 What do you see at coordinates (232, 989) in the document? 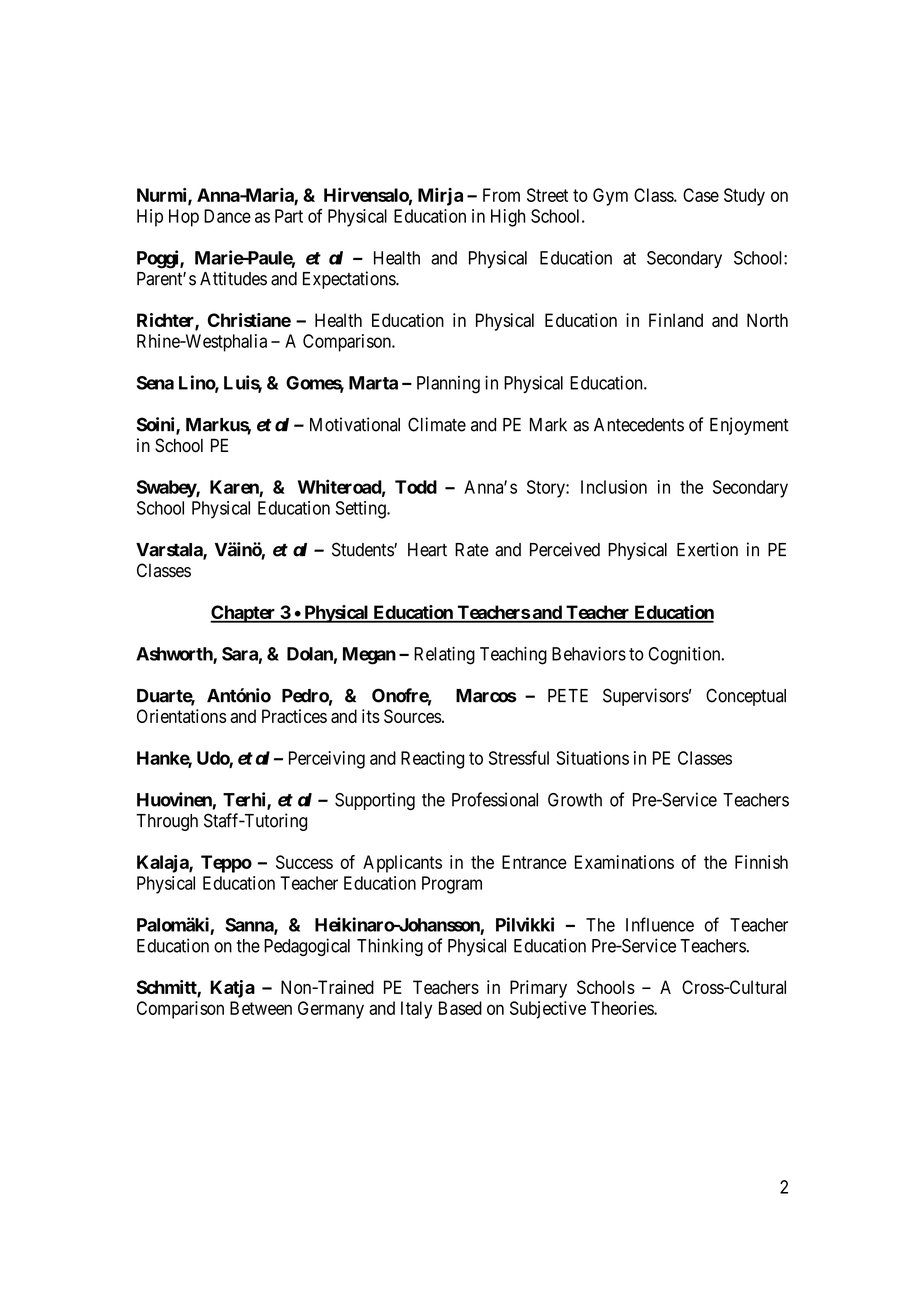
I see `Katja` at bounding box center [232, 989].
